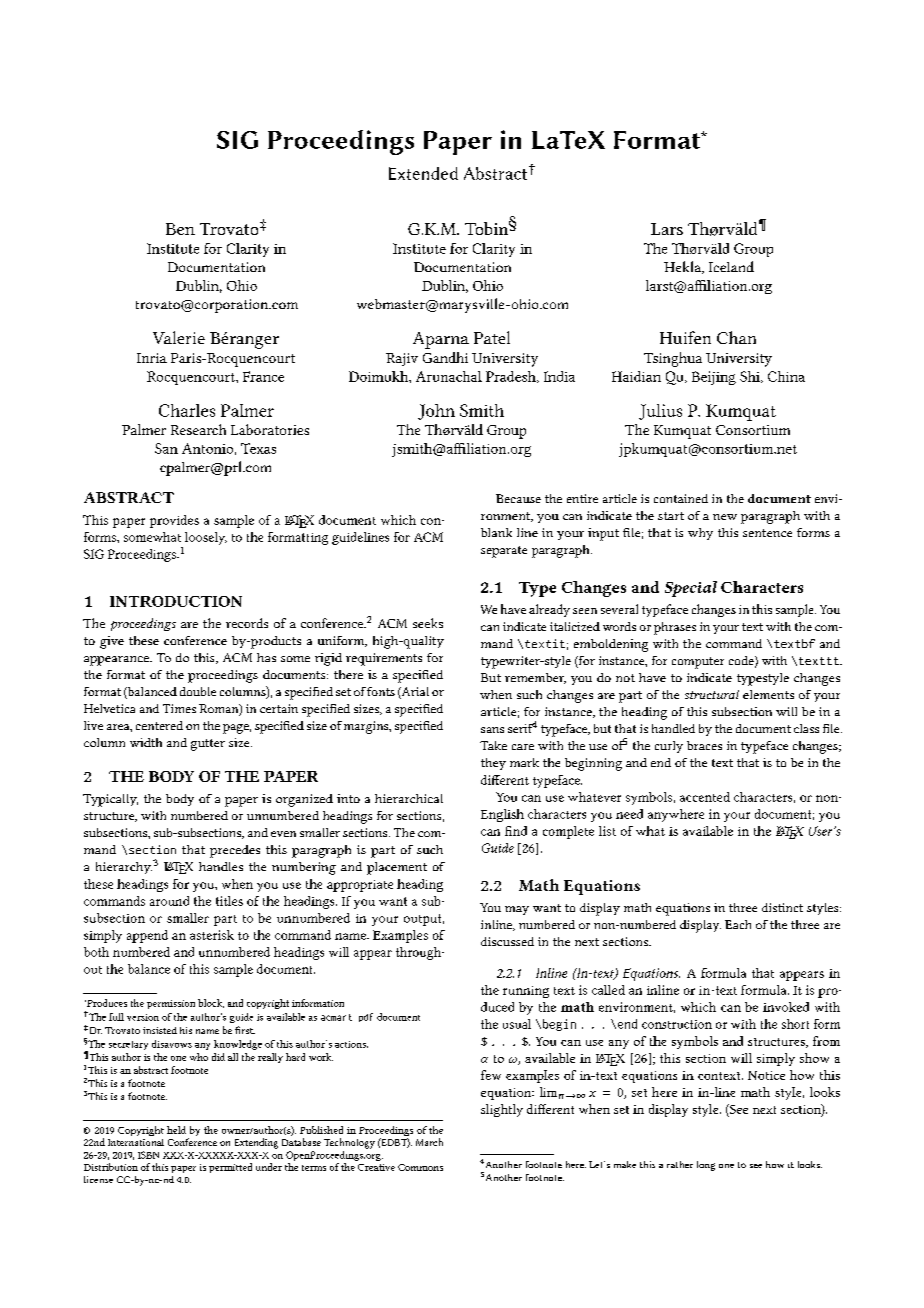 The image size is (924, 1308). Describe the element at coordinates (738, 924) in the document. I see `Each` at that location.
